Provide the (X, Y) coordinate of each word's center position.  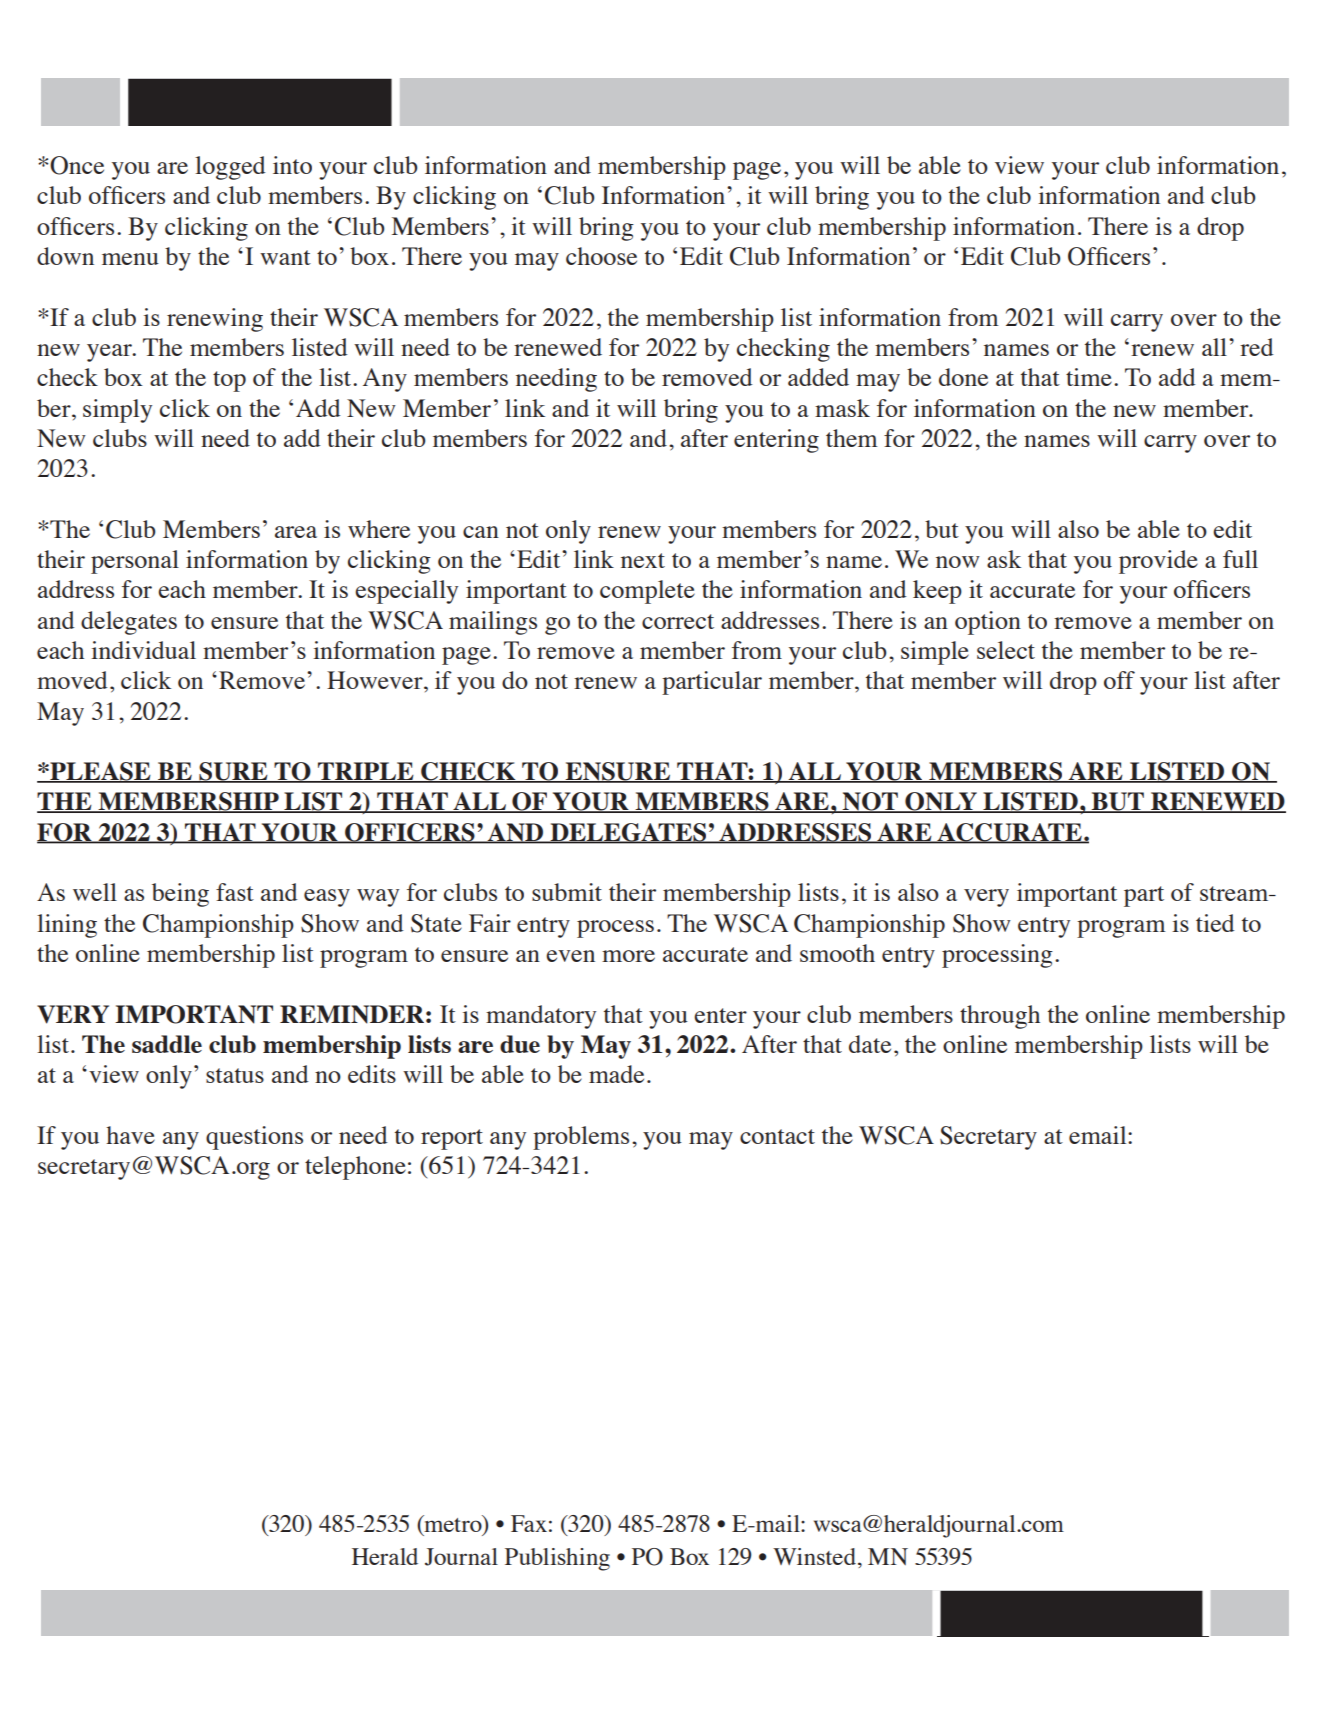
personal (135, 562)
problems (581, 1138)
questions (254, 1138)
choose (601, 256)
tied (1215, 923)
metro (453, 1525)
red (1257, 347)
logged (230, 168)
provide (1158, 562)
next (643, 560)
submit (567, 892)
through (1000, 1017)
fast (235, 892)
